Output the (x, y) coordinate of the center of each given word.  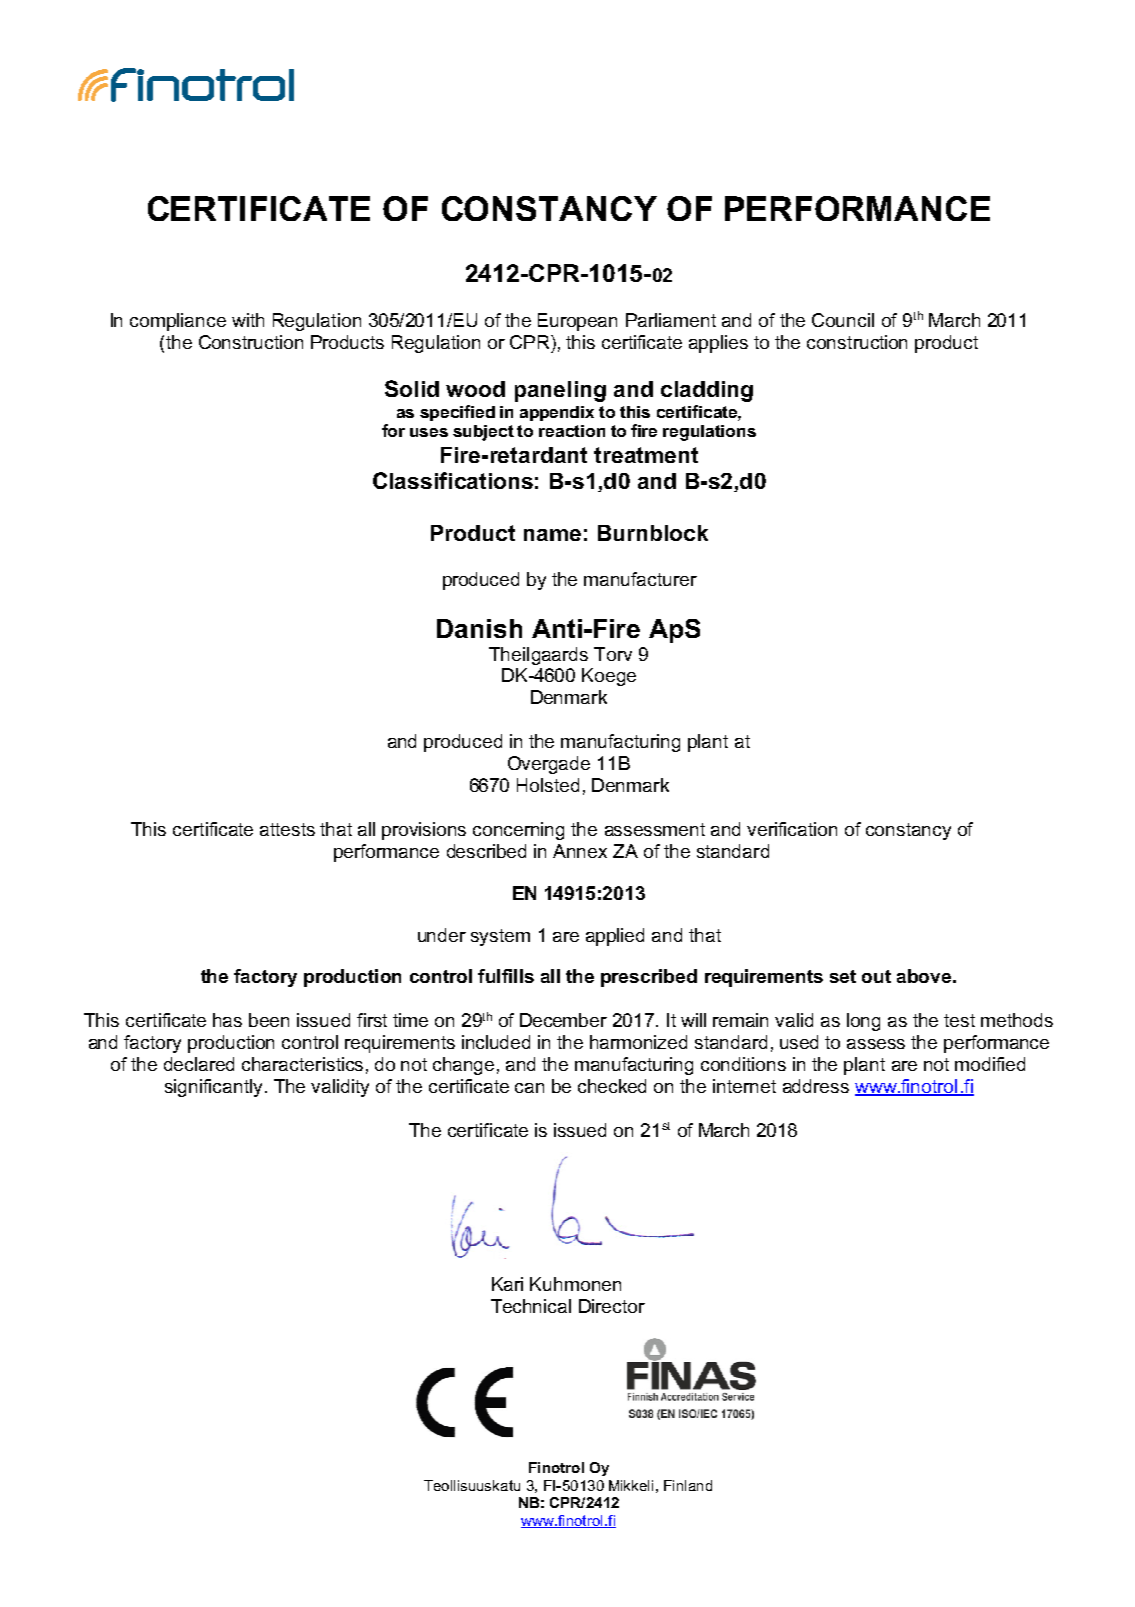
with (248, 320)
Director (612, 1306)
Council (843, 320)
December (563, 1020)
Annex (580, 851)
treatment (646, 455)
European (577, 322)
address (816, 1086)
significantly (213, 1088)
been (269, 1020)
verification (792, 829)
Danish (479, 628)
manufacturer (640, 579)
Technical (531, 1306)
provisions (424, 831)
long (863, 1022)
